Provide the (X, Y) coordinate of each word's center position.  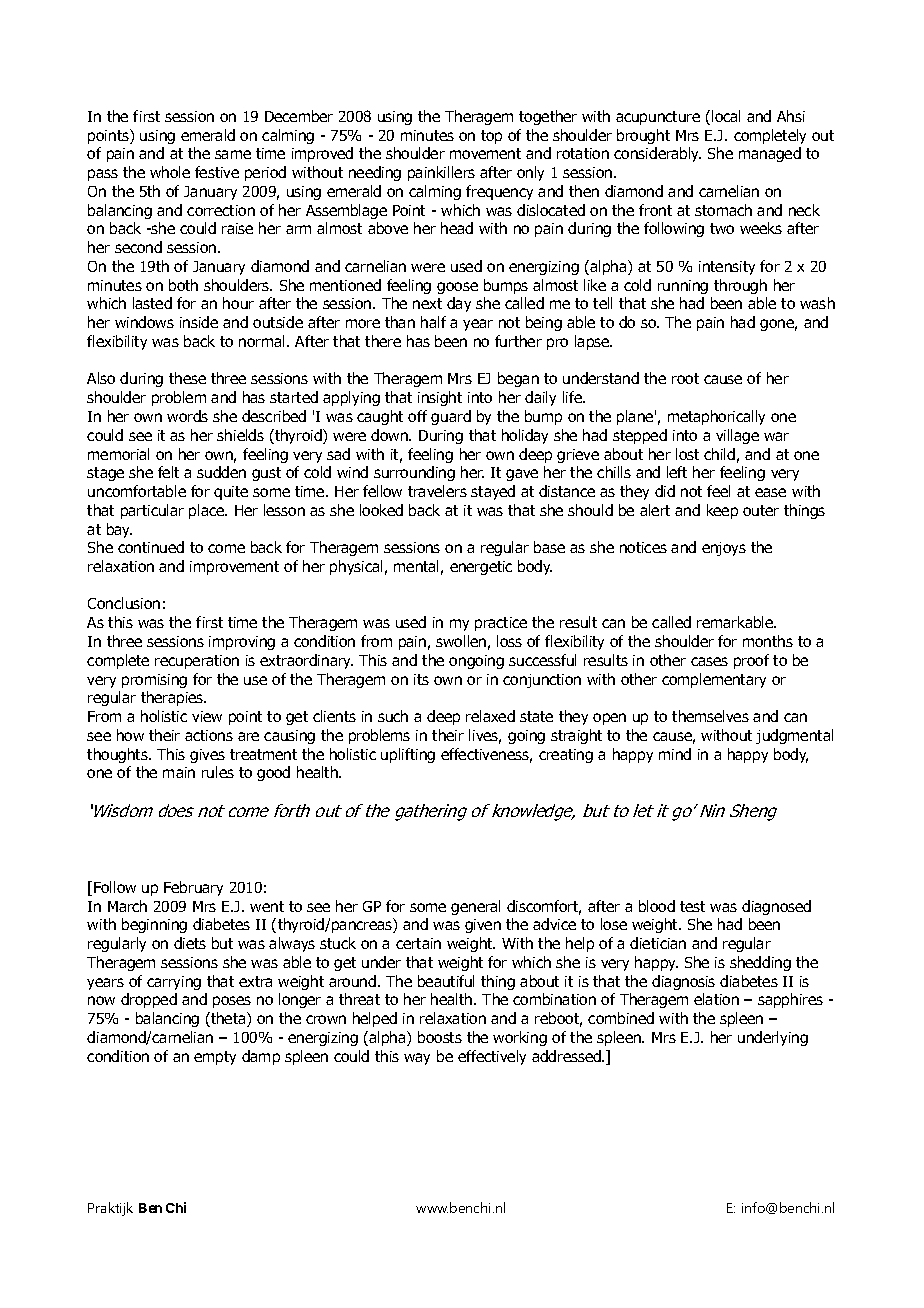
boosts (440, 1037)
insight (440, 398)
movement (485, 153)
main (179, 772)
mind (675, 754)
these (187, 378)
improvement (234, 568)
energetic (481, 568)
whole (170, 172)
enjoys (724, 549)
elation (716, 999)
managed (770, 154)
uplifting (408, 755)
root (685, 378)
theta (228, 1019)
